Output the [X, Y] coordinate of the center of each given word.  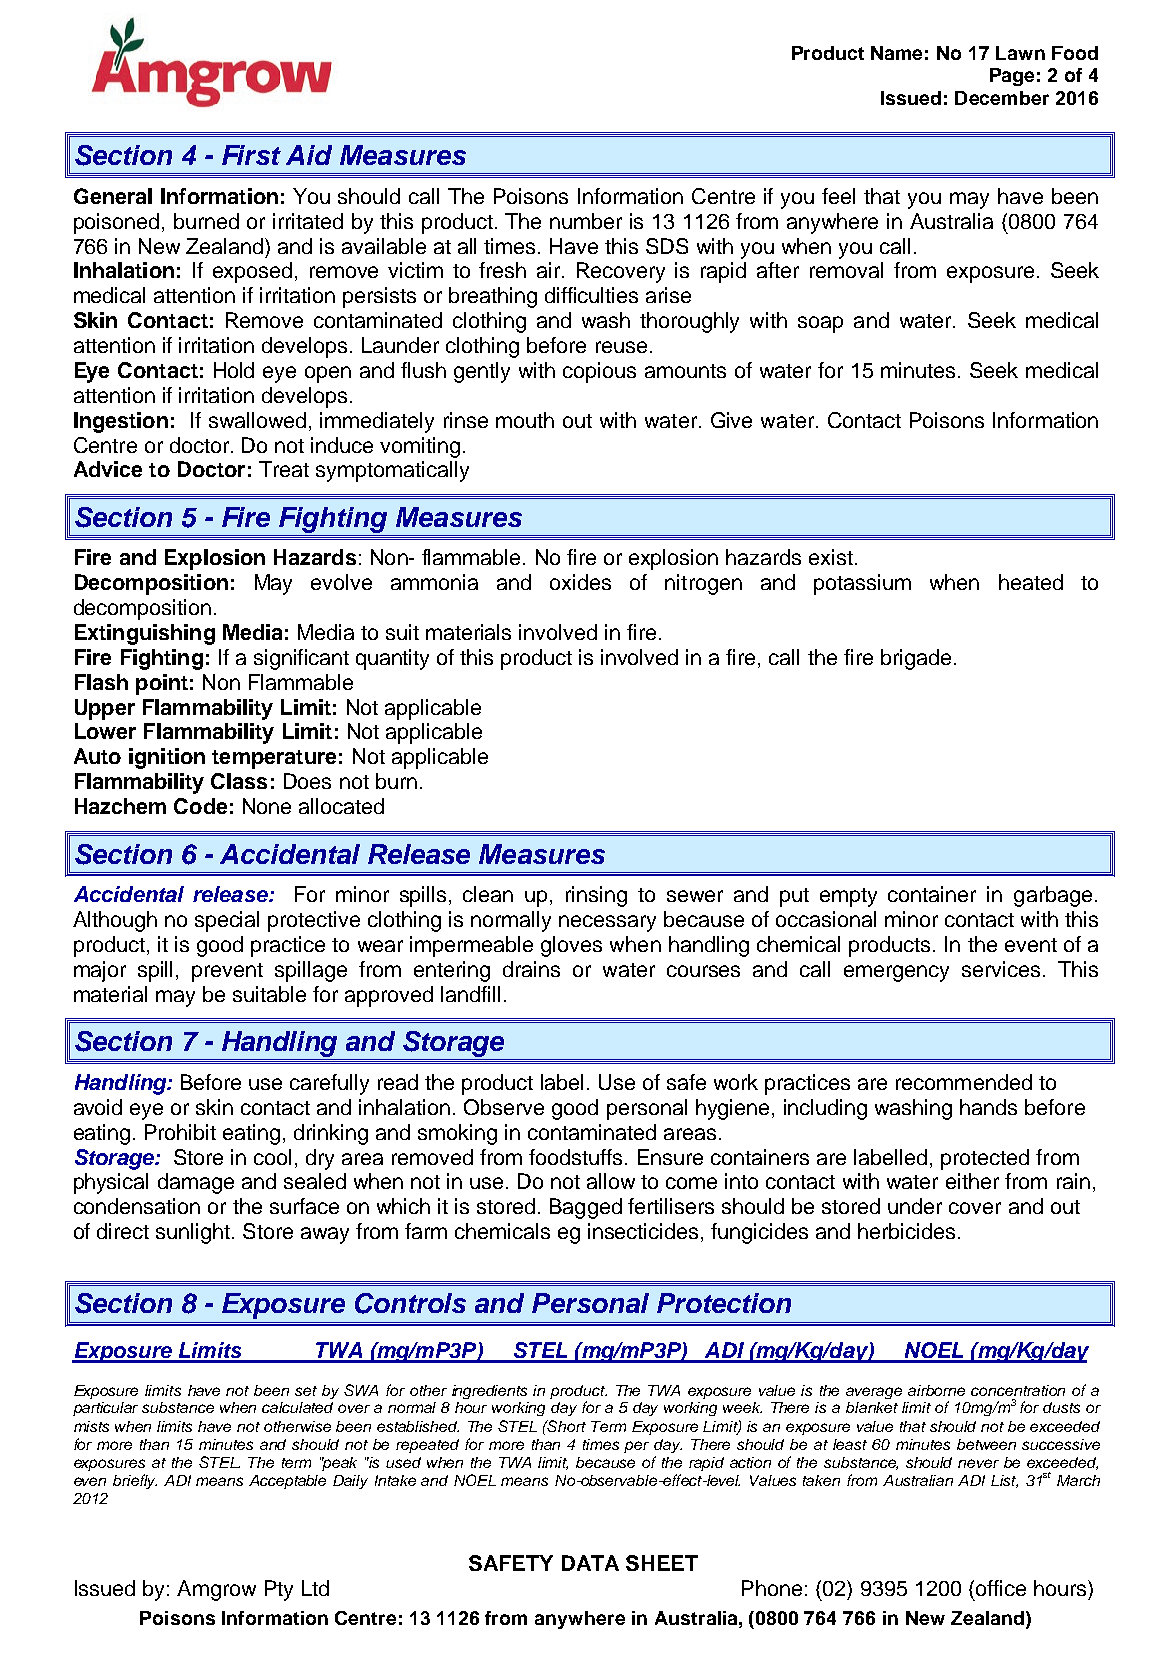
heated [1031, 582]
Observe [504, 1107]
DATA [590, 1563]
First [251, 155]
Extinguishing [145, 634]
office [999, 1588]
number [586, 221]
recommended [964, 1082]
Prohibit [180, 1132]
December [1002, 98]
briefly [135, 1481]
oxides [580, 582]
